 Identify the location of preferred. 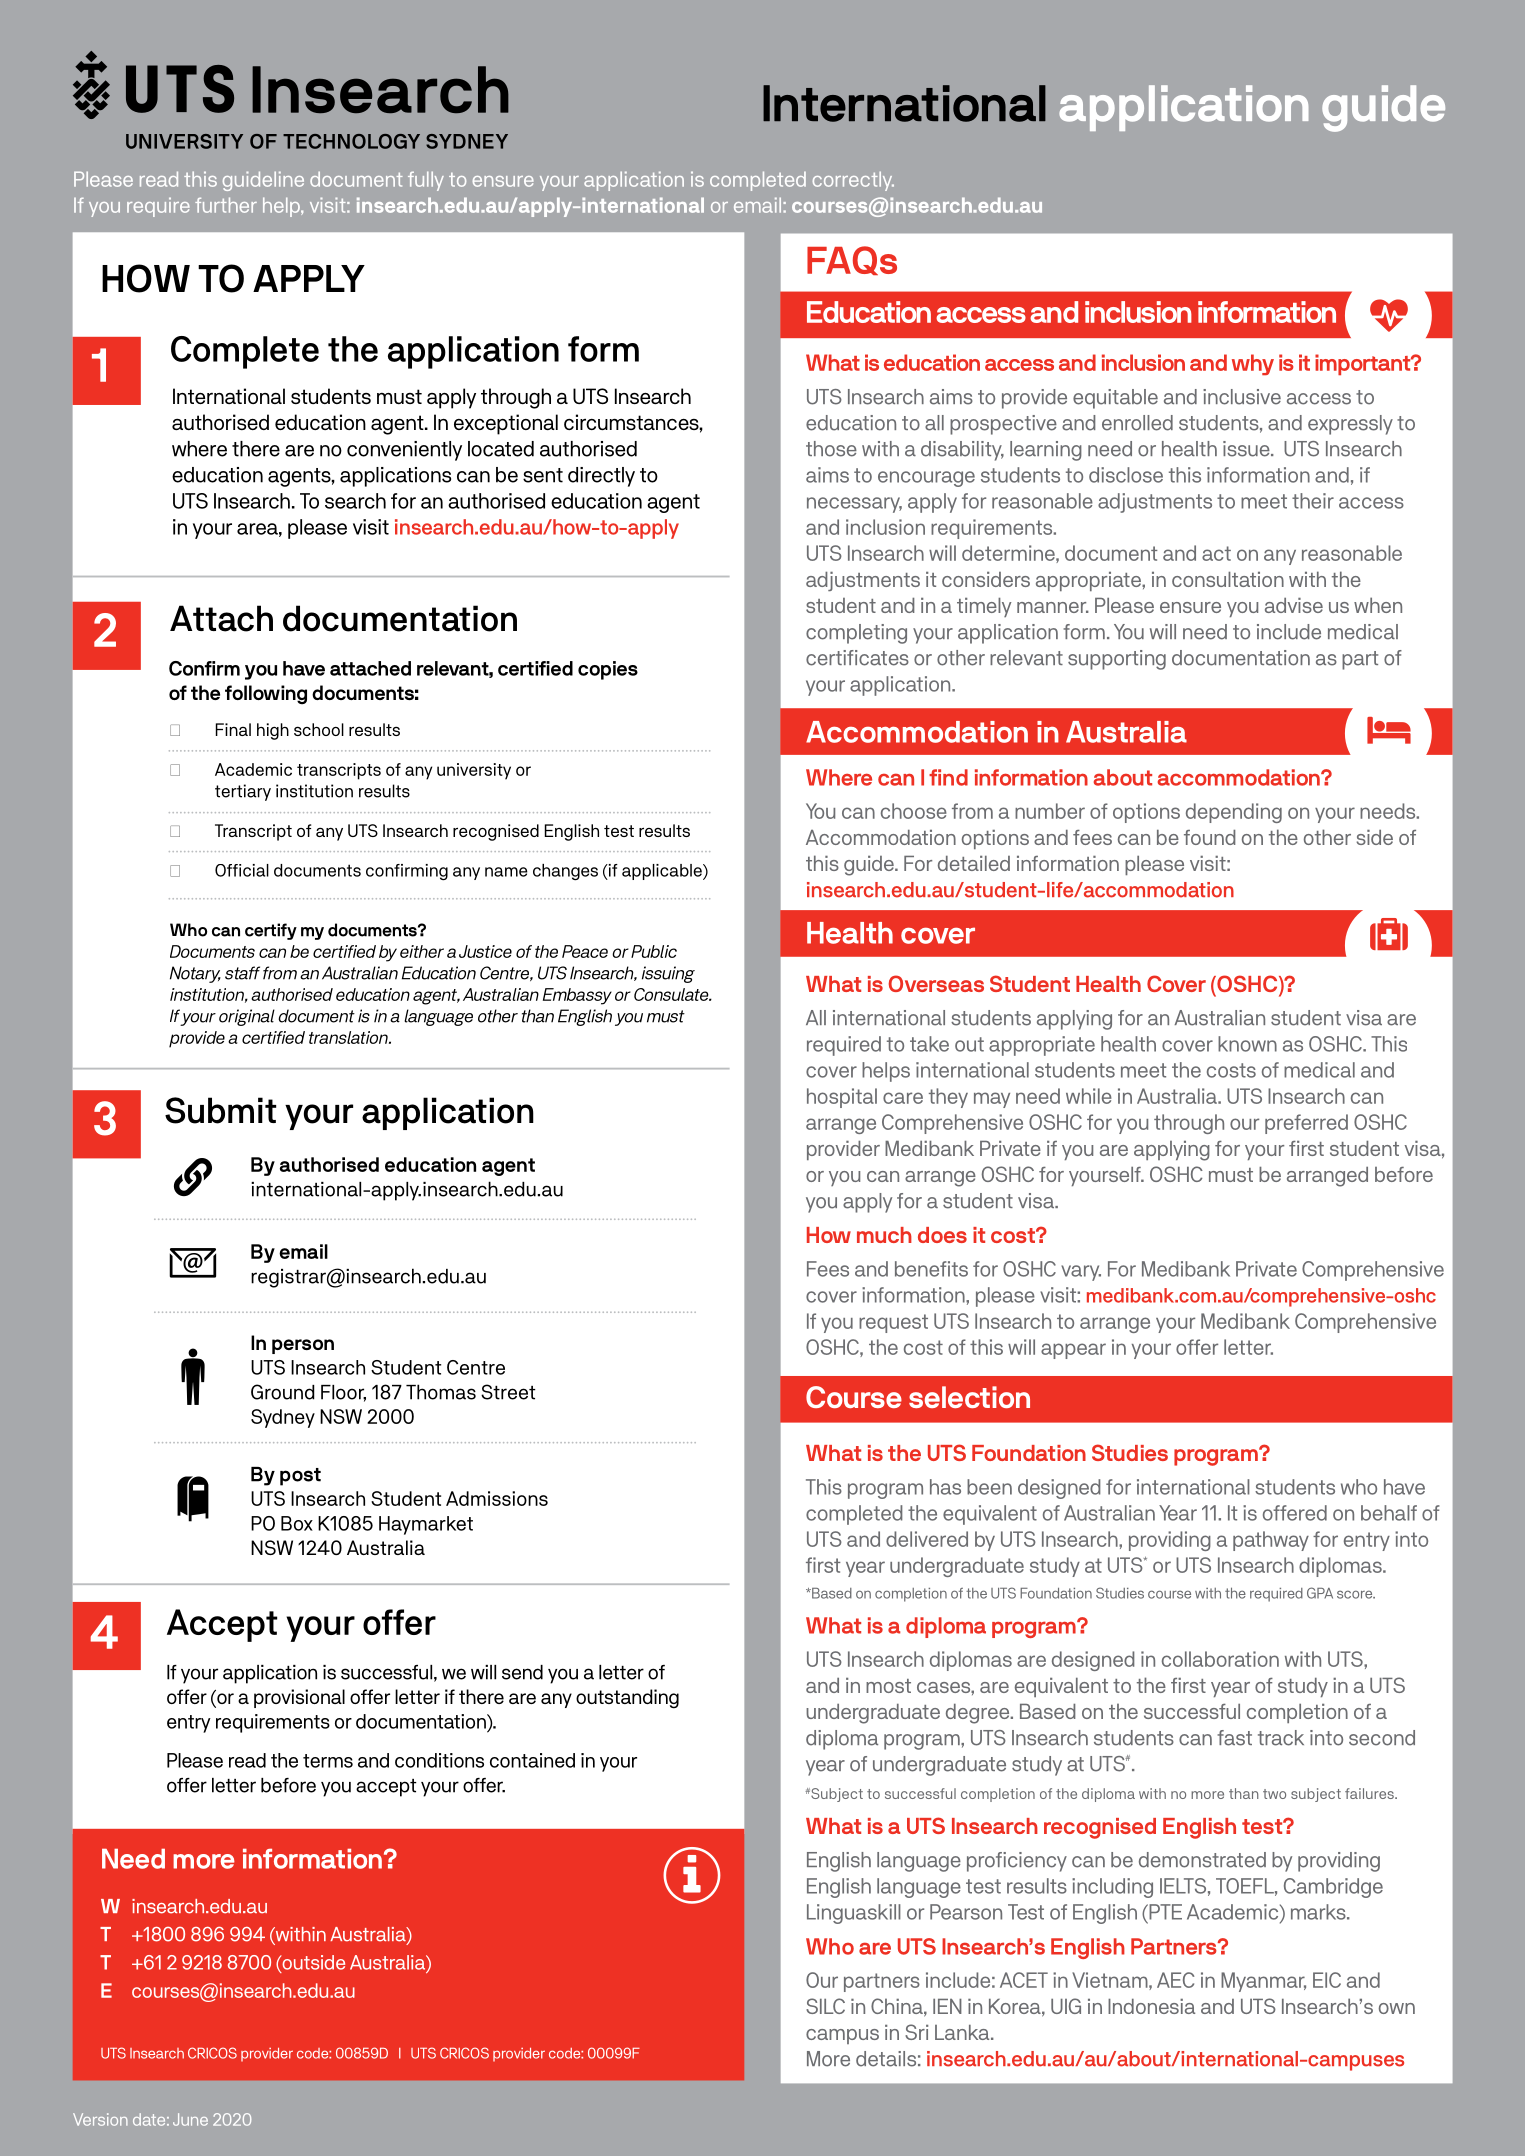
(1306, 1124).
